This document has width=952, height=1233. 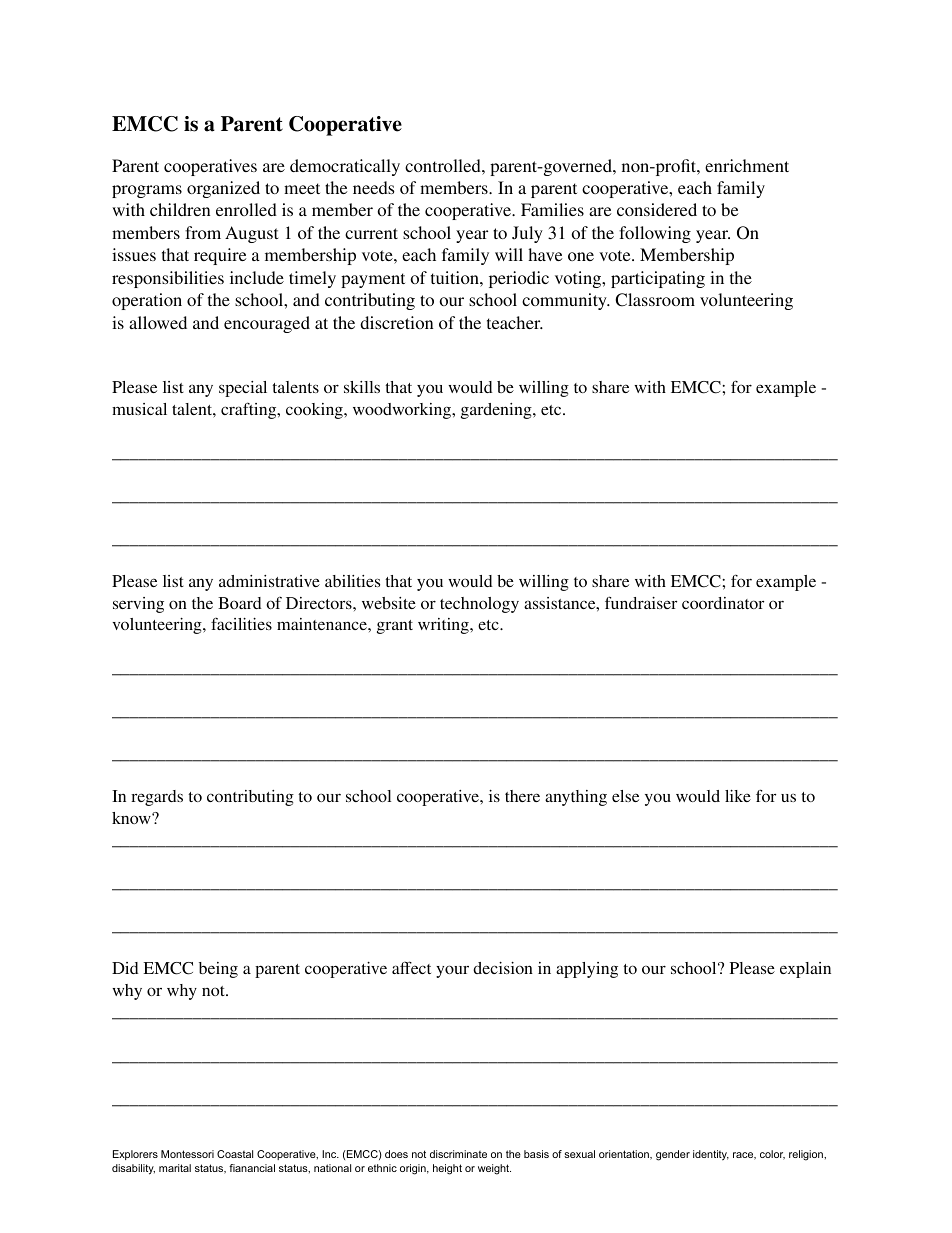 I want to click on like, so click(x=738, y=796).
